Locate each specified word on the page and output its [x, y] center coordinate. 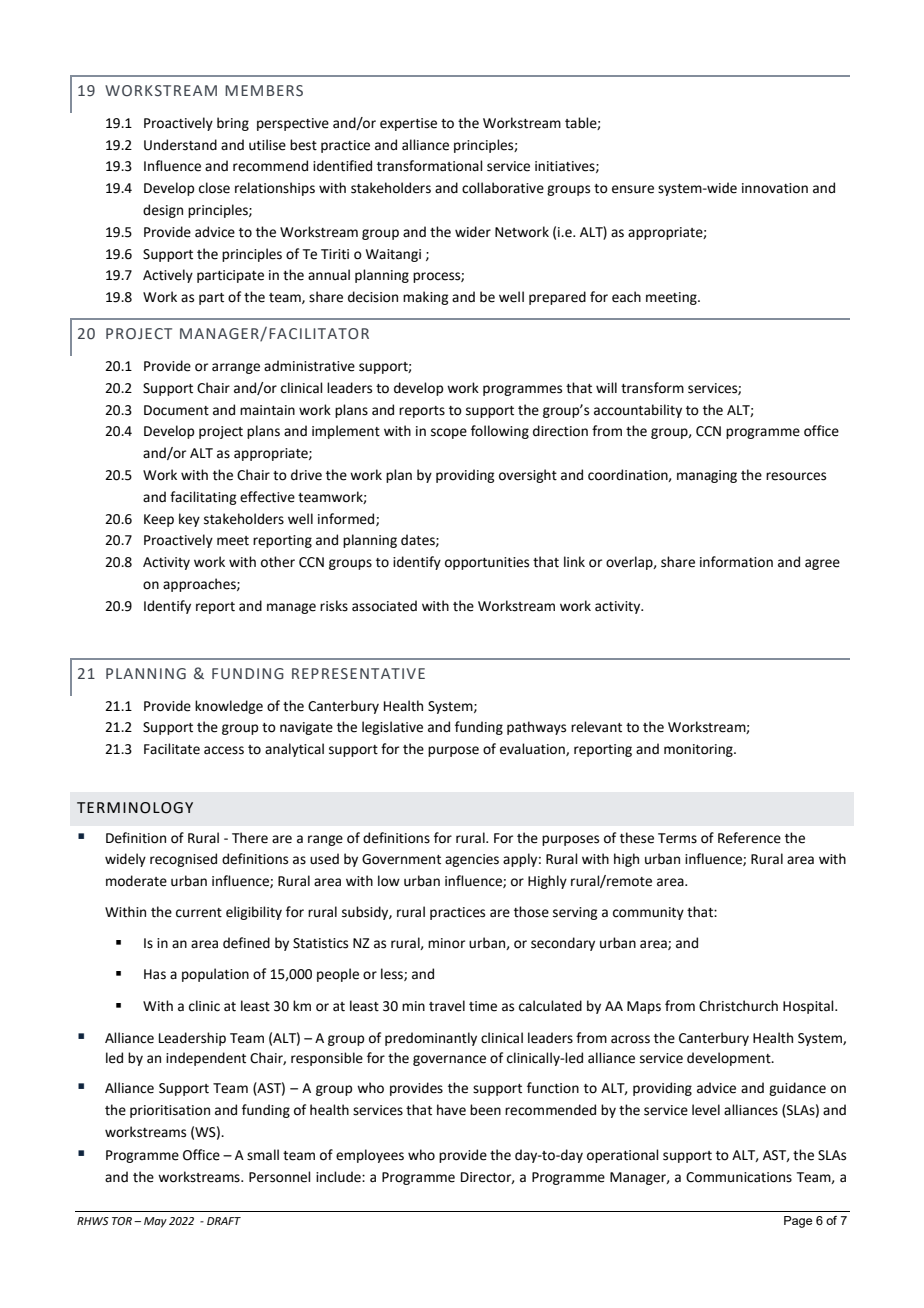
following [500, 432]
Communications [739, 1177]
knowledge [229, 707]
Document [176, 410]
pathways [536, 728]
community [648, 913]
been [485, 1110]
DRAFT [224, 1221]
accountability [638, 411]
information [736, 562]
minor [446, 943]
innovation [775, 188]
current [199, 913]
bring [233, 124]
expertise [408, 124]
